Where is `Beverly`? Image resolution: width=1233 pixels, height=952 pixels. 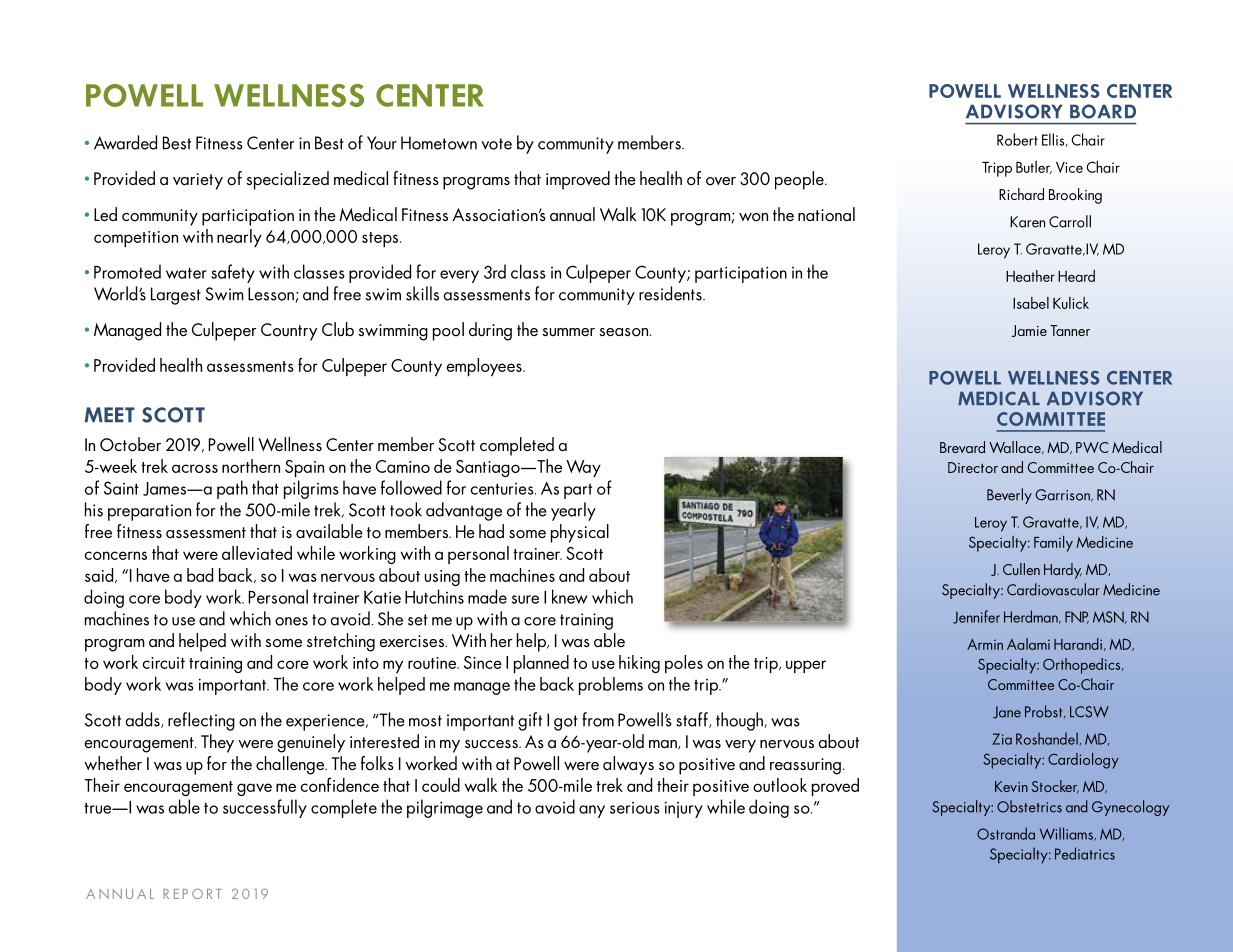 Beverly is located at coordinates (1009, 496).
